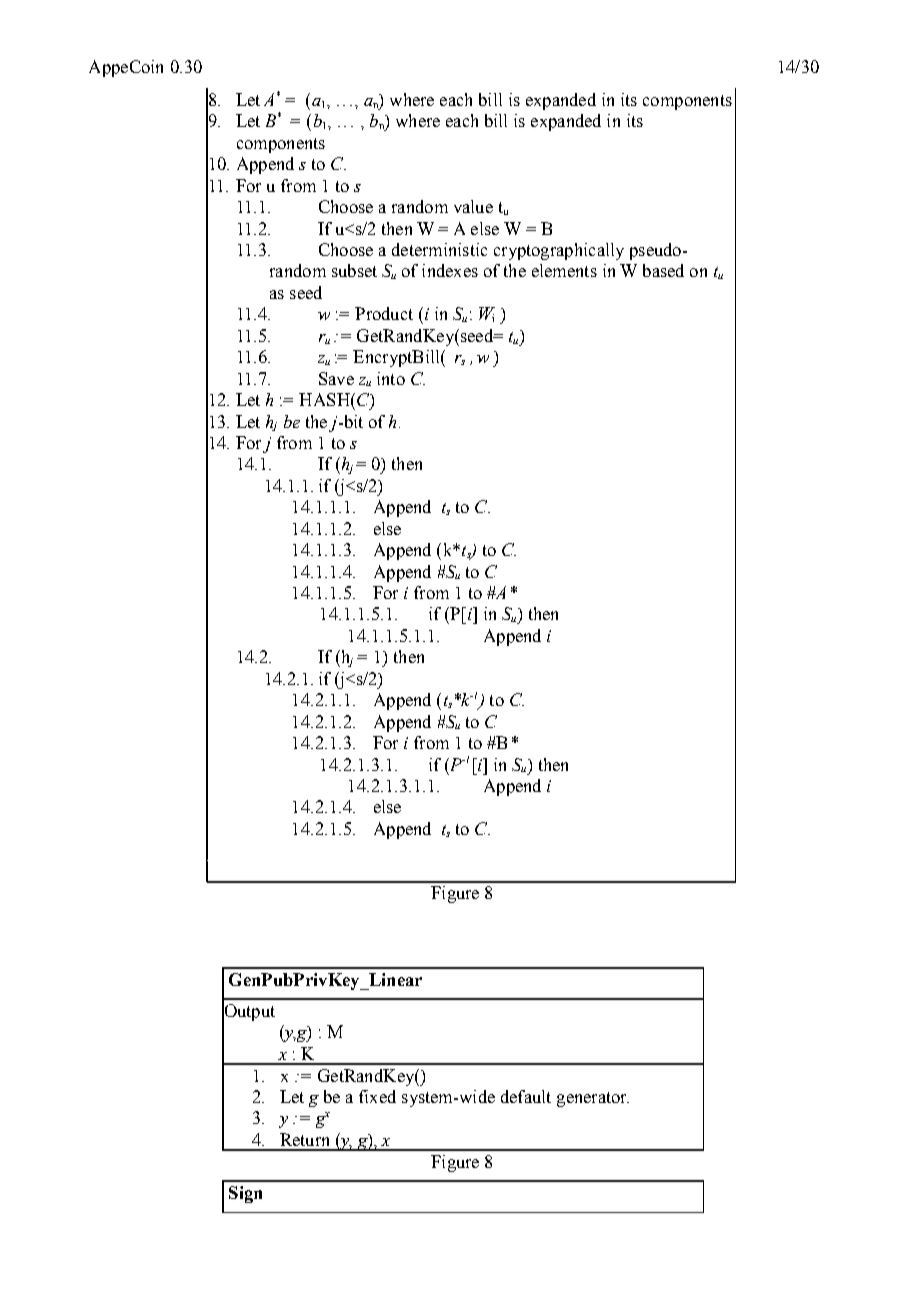  Describe the element at coordinates (245, 1194) in the screenshot. I see `Sign` at that location.
